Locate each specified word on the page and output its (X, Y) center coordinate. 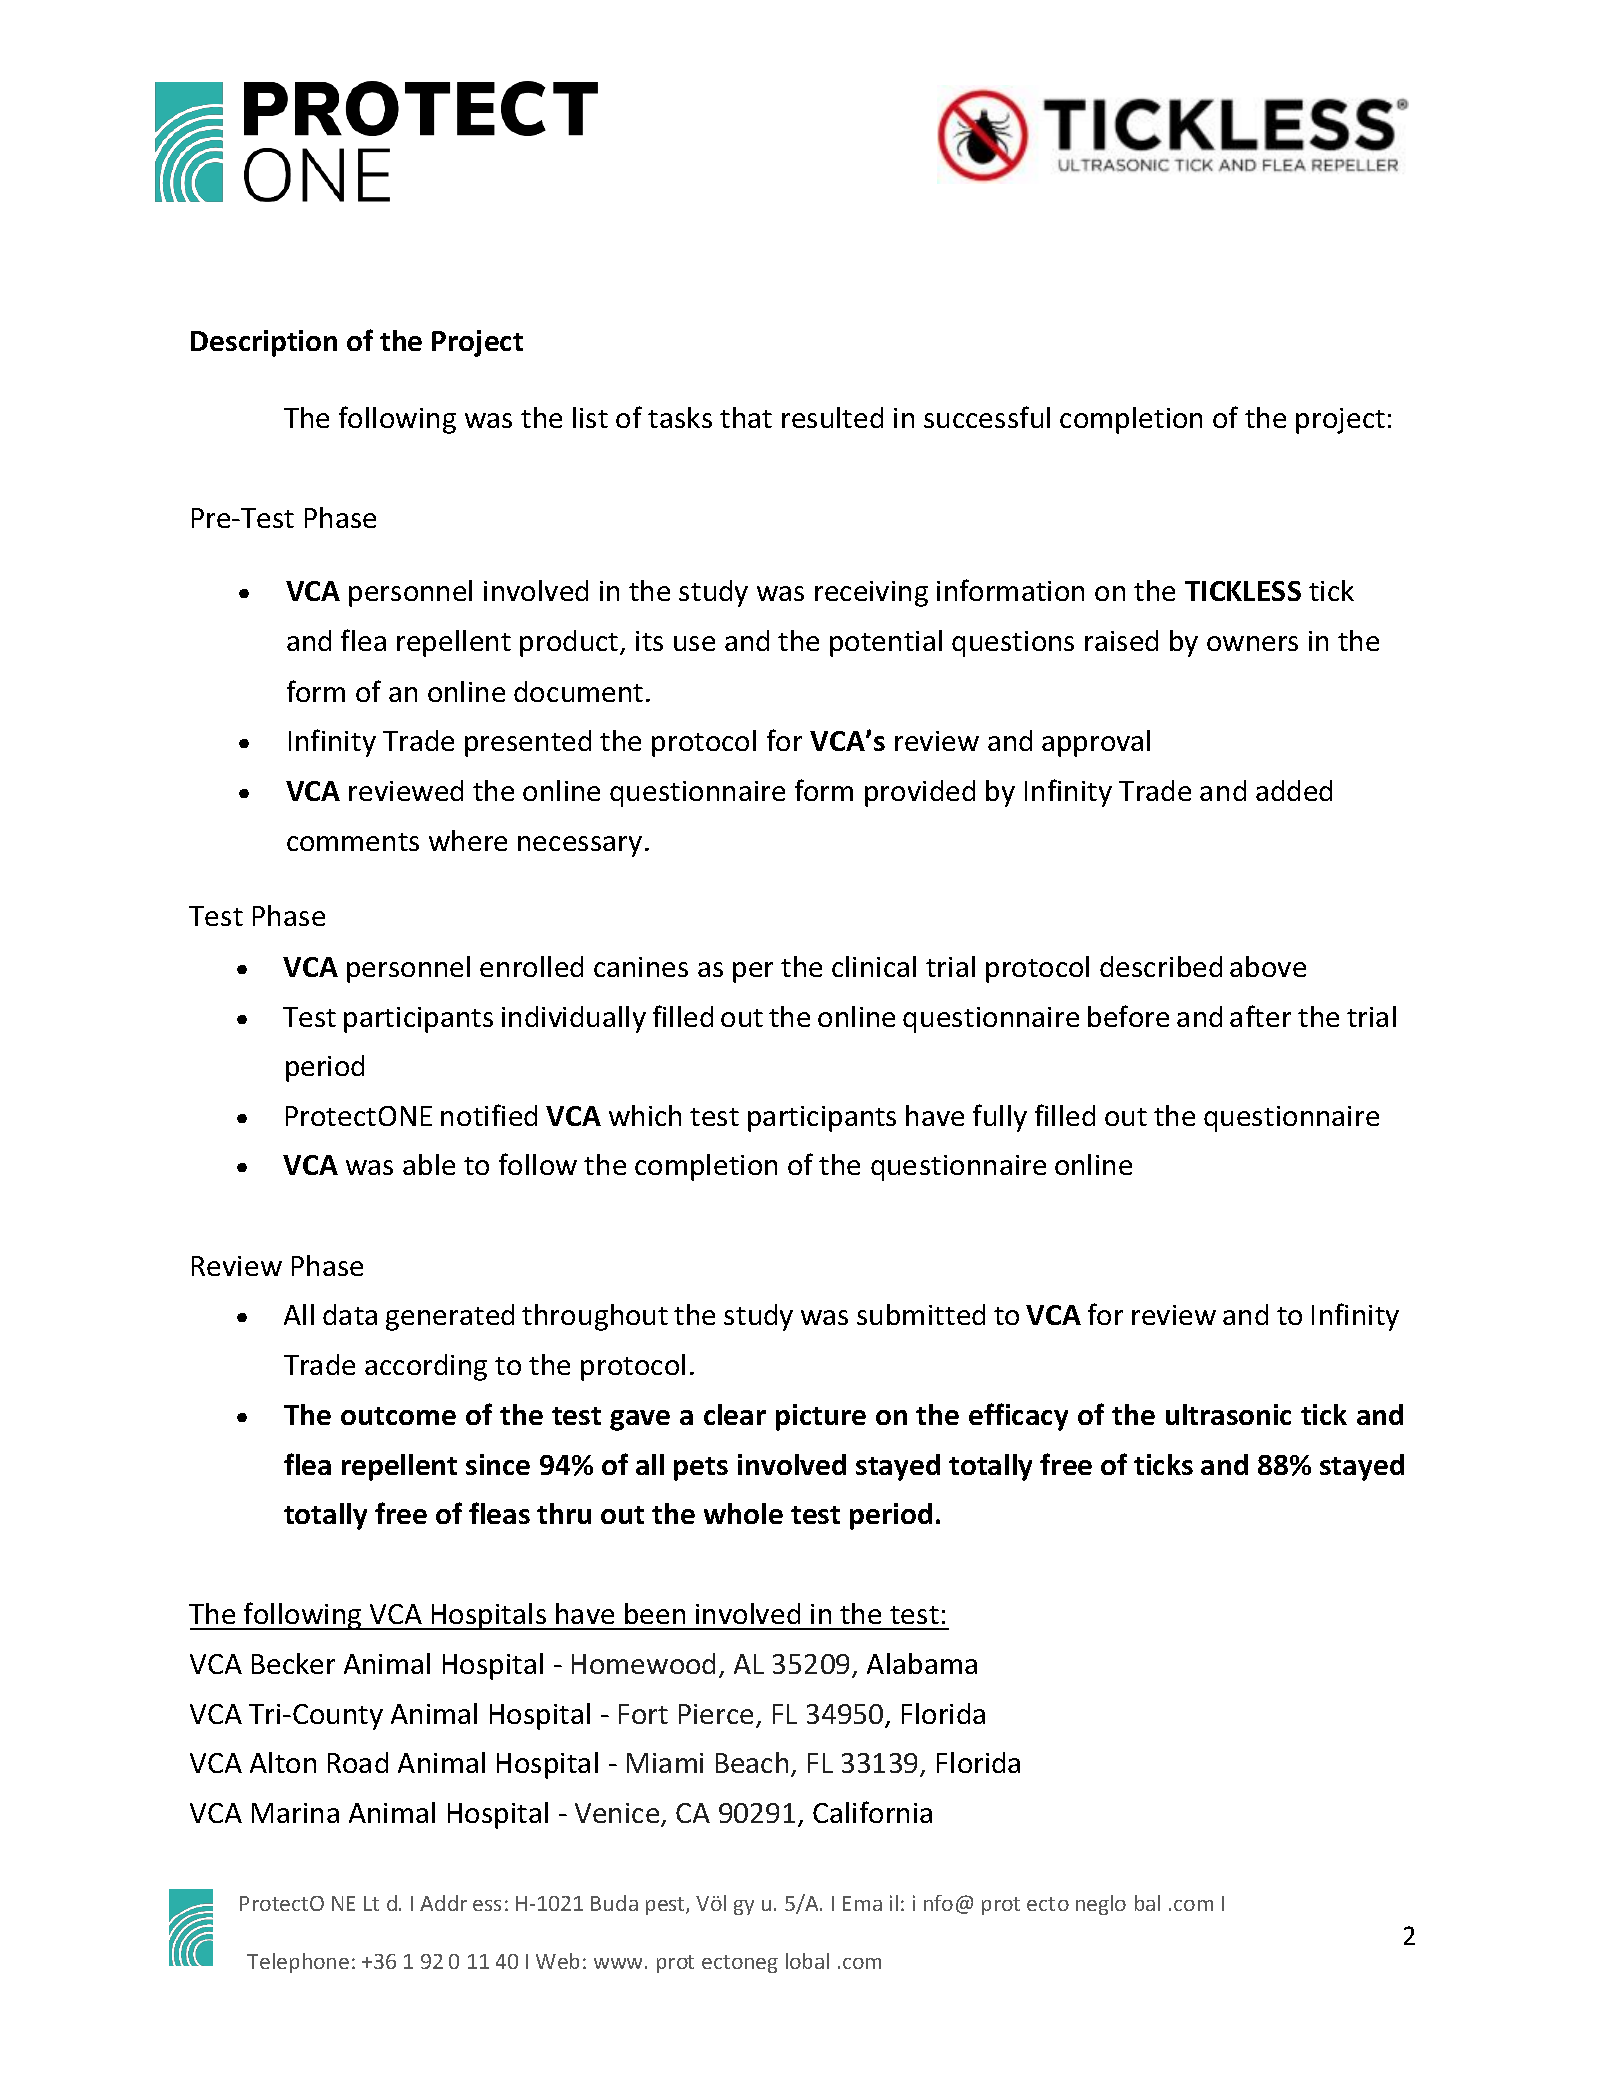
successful (987, 417)
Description (264, 343)
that (746, 417)
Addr (443, 1903)
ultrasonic (1228, 1414)
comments (353, 842)
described (1161, 966)
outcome (398, 1416)
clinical (874, 966)
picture (821, 1417)
